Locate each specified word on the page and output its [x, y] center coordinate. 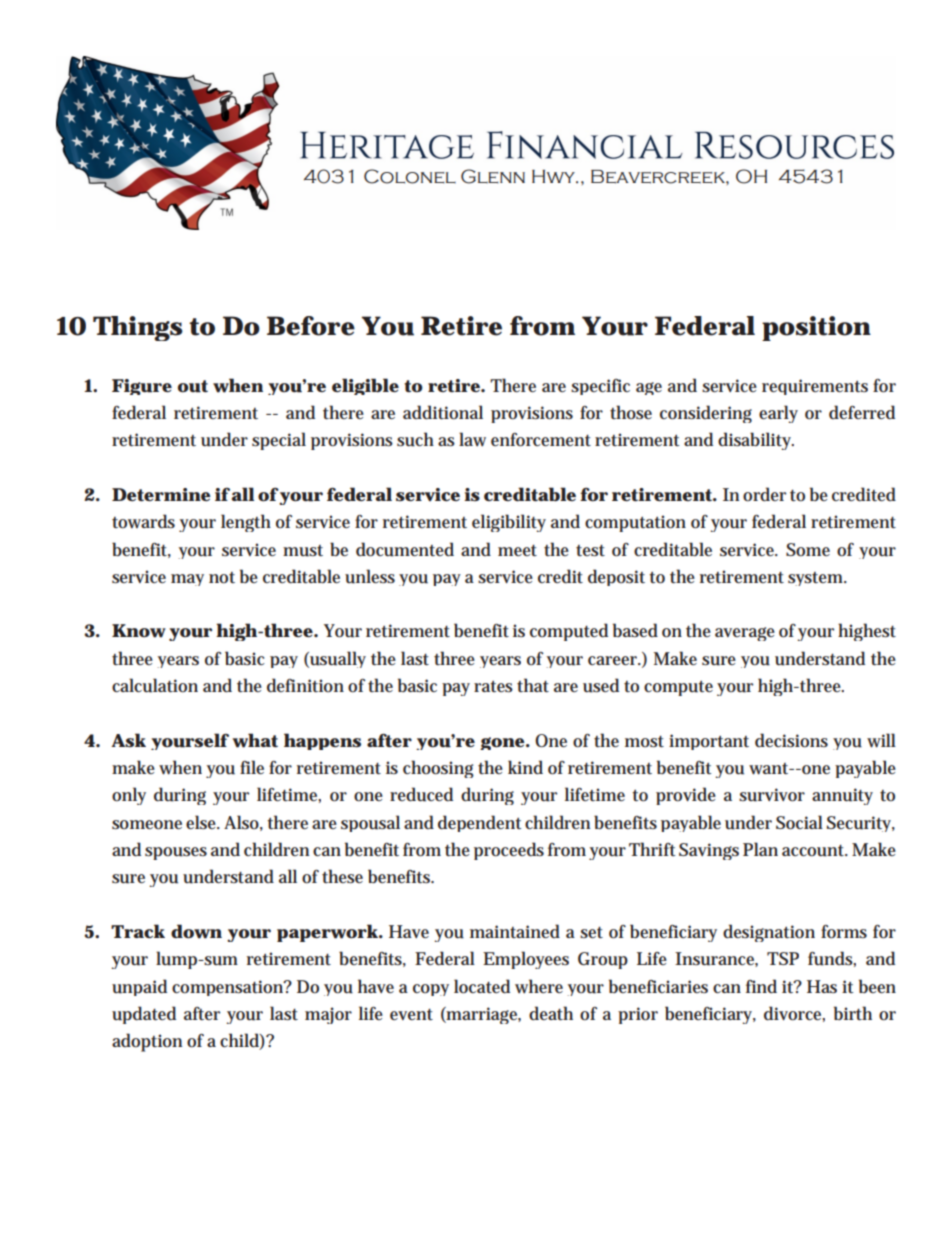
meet [517, 551]
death [551, 1013]
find [761, 986]
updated [144, 1015]
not [222, 578]
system [817, 579]
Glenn [493, 176]
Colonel [410, 176]
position [816, 328]
